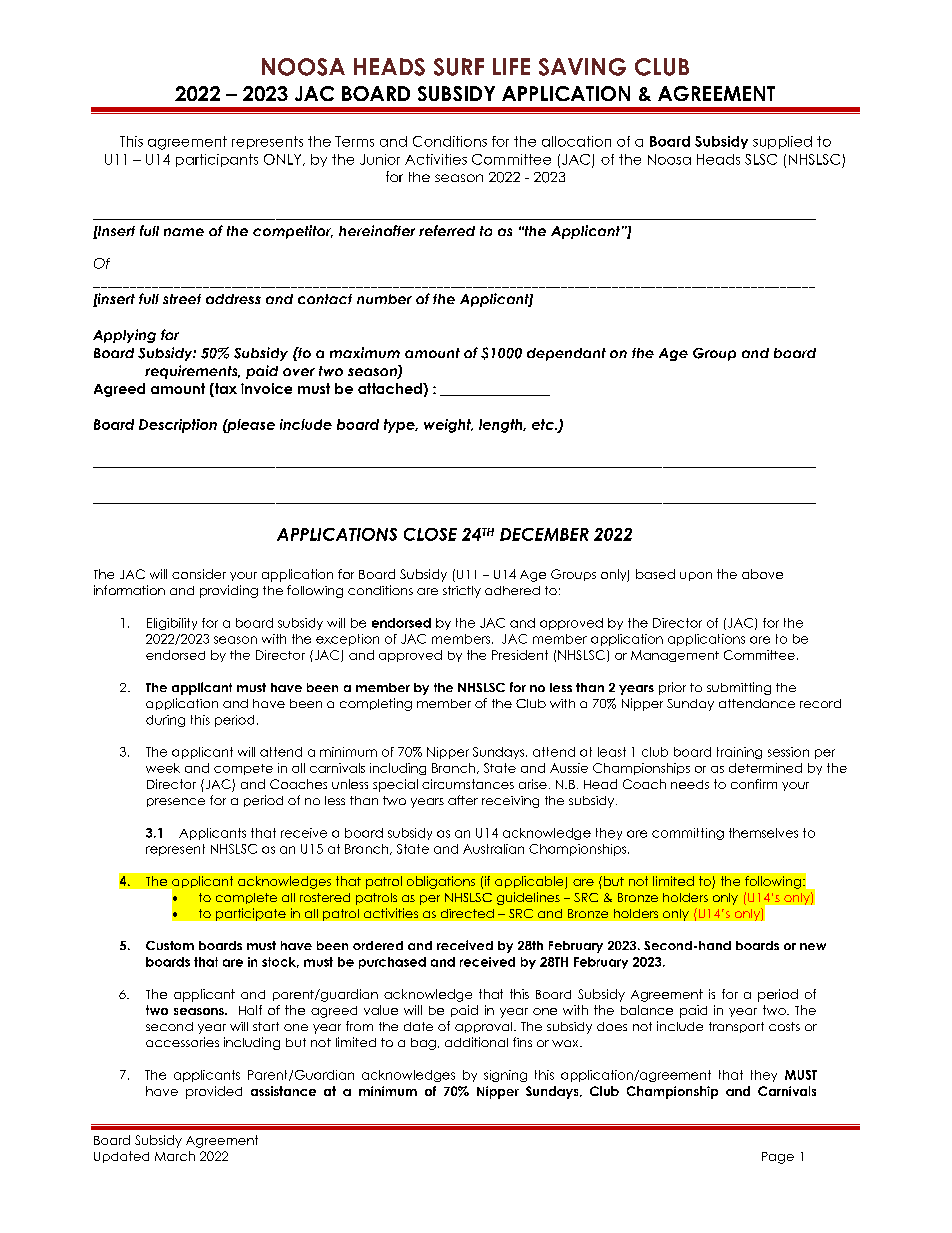 Image resolution: width=952 pixels, height=1233 pixels. What do you see at coordinates (192, 372) in the document?
I see `requirements` at bounding box center [192, 372].
